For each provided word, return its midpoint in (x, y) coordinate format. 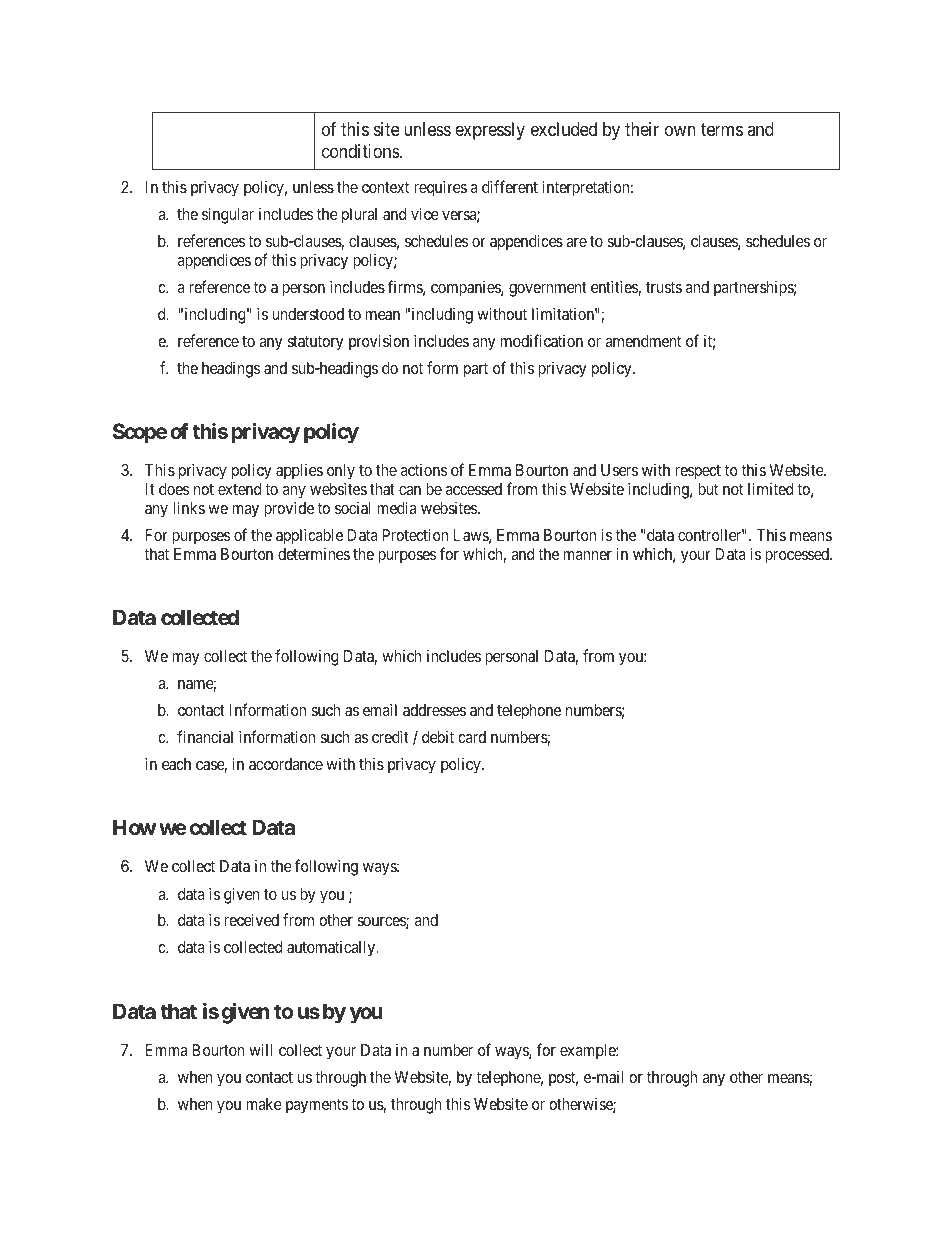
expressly (490, 131)
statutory (315, 343)
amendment (643, 341)
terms (722, 130)
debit (438, 736)
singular (228, 215)
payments (317, 1106)
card (472, 737)
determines (314, 553)
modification (542, 340)
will (260, 1049)
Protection (415, 534)
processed (798, 556)
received (251, 919)
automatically (332, 949)
